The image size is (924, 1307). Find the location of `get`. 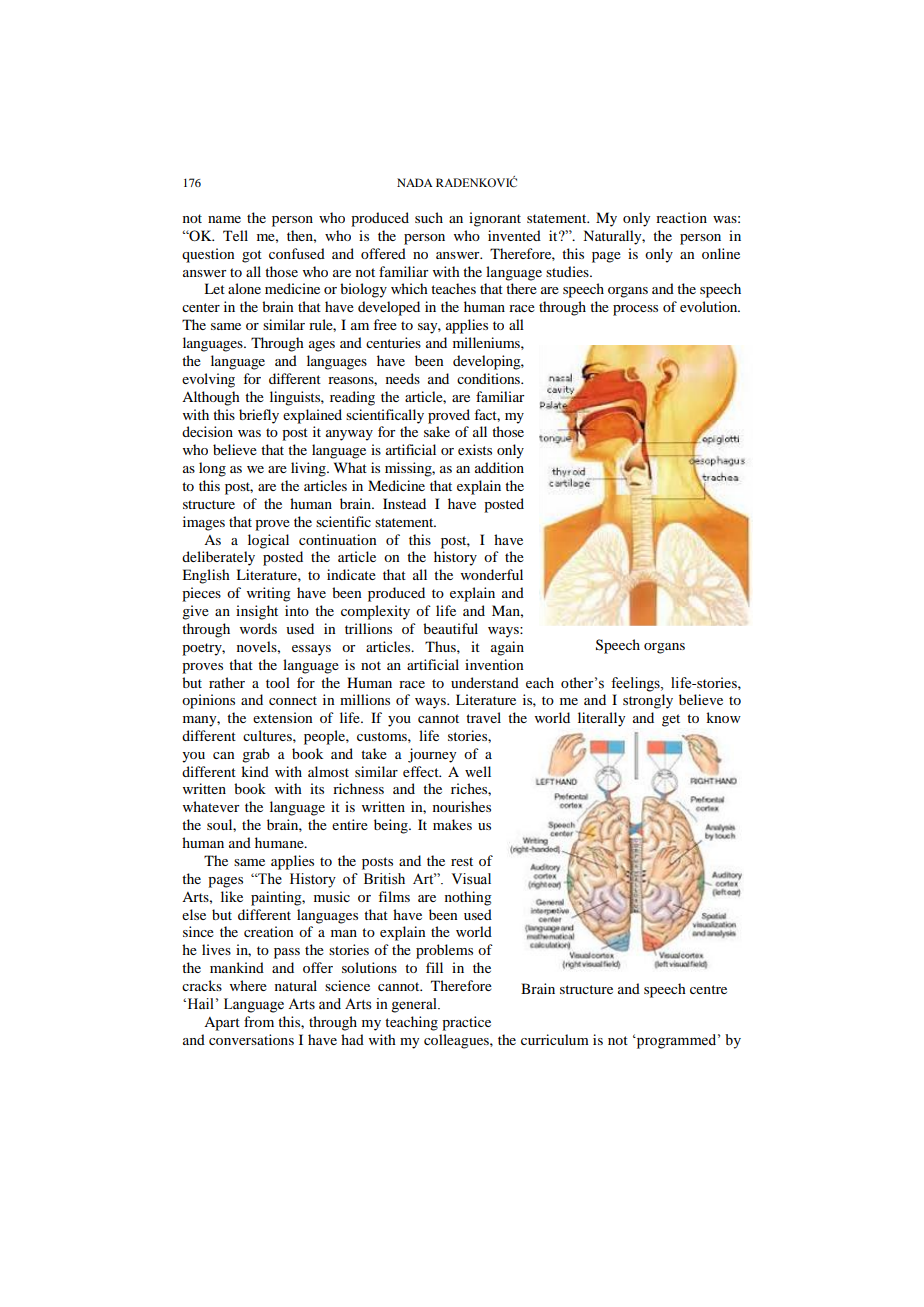

get is located at coordinates (671, 720).
